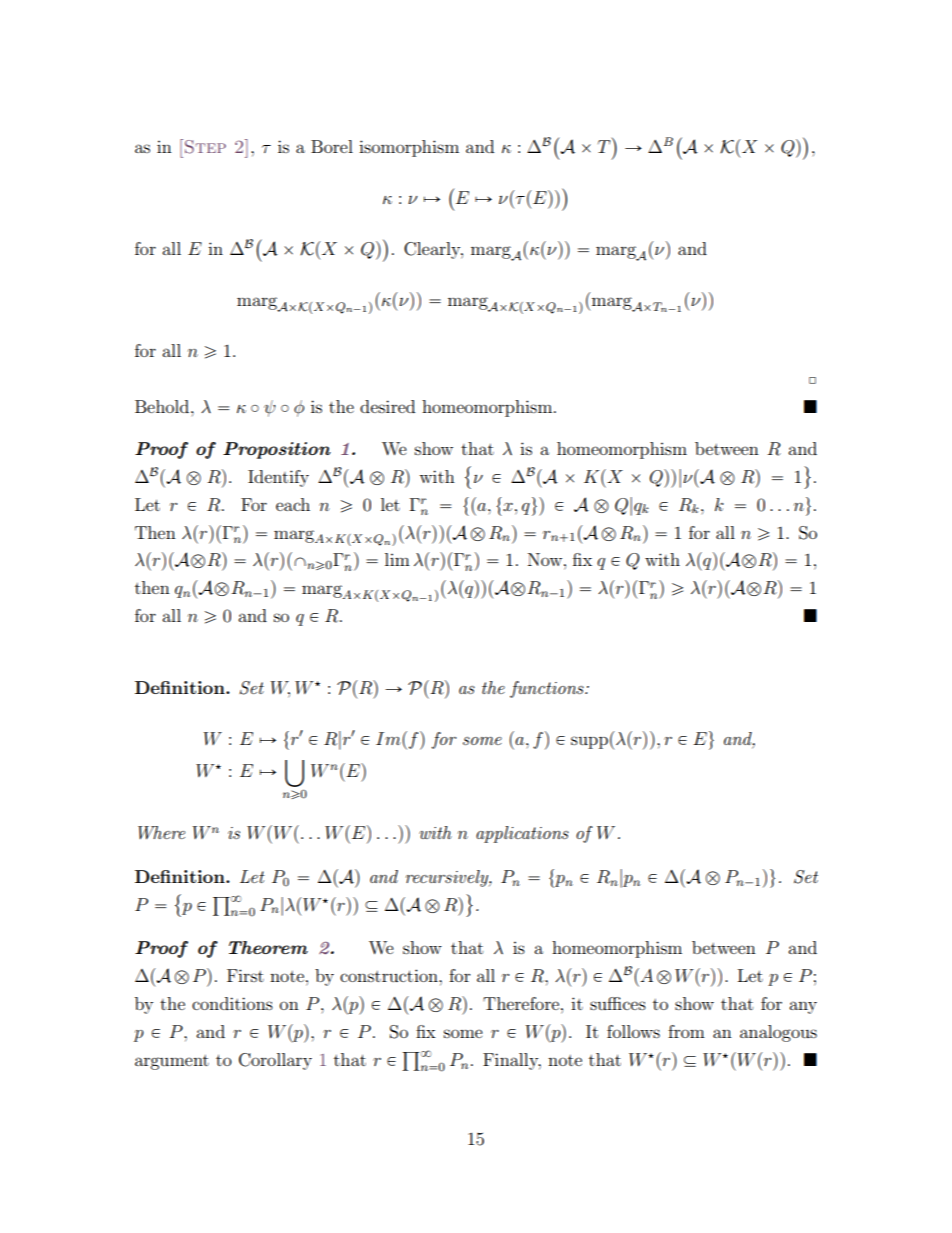  Describe the element at coordinates (397, 559) in the screenshot. I see `lim` at that location.
